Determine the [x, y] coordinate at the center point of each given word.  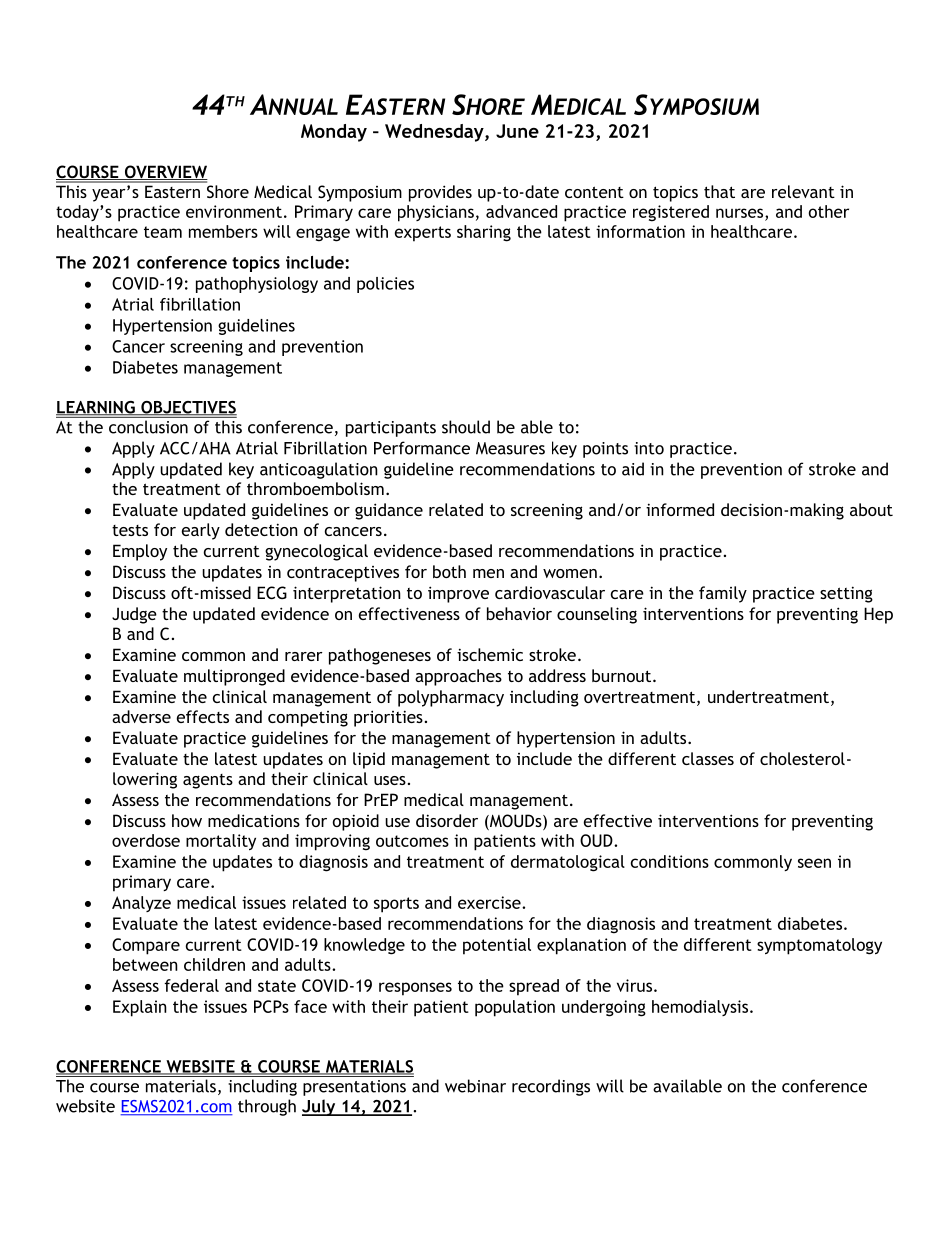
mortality [221, 842]
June [517, 131]
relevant [803, 191]
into [649, 448]
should [466, 427]
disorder [447, 820]
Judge [134, 615]
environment [234, 211]
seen [814, 863]
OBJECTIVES [188, 408]
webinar [475, 1086]
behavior [519, 613]
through [267, 1107]
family [723, 594]
